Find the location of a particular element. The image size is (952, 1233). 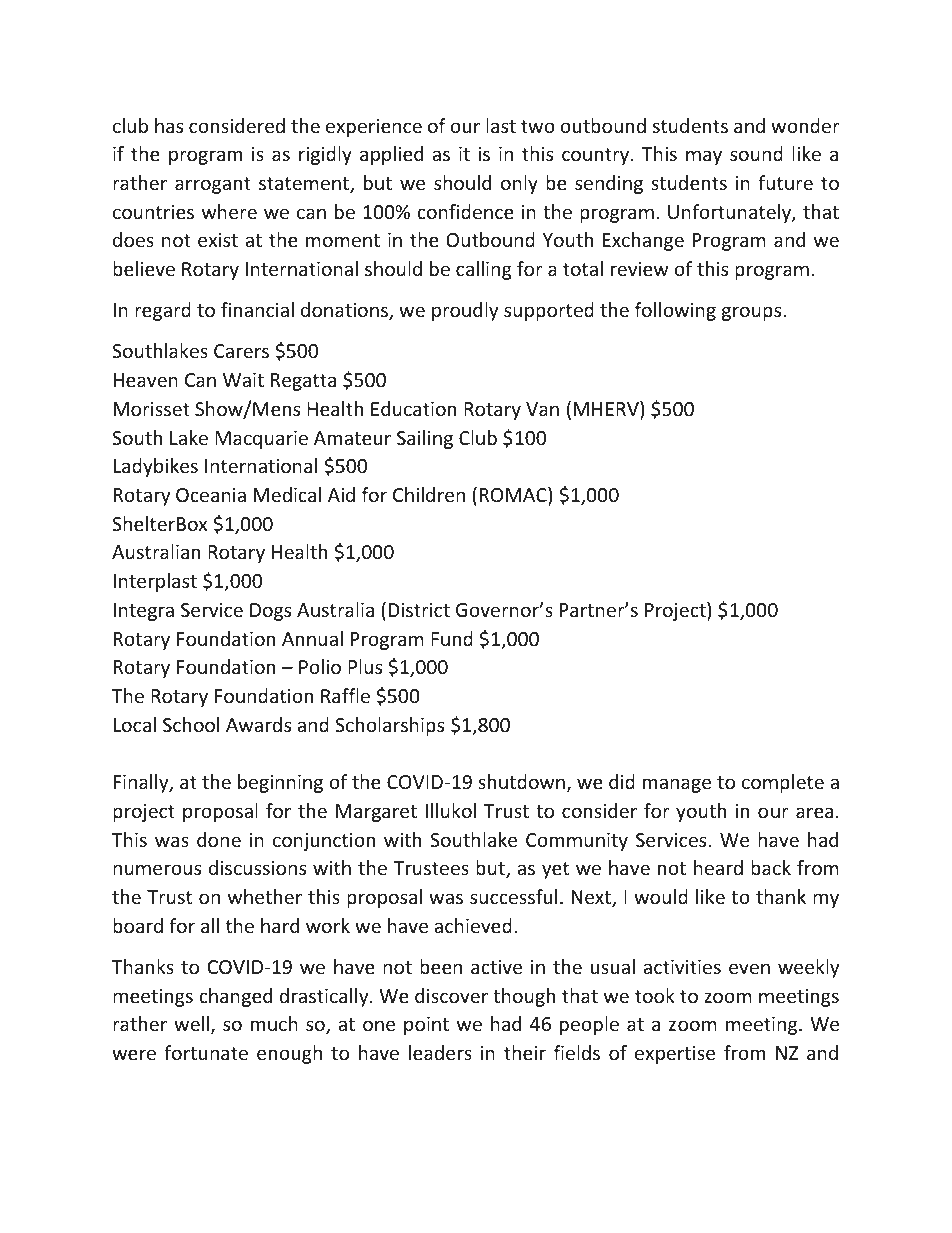

shutdown is located at coordinates (521, 781).
